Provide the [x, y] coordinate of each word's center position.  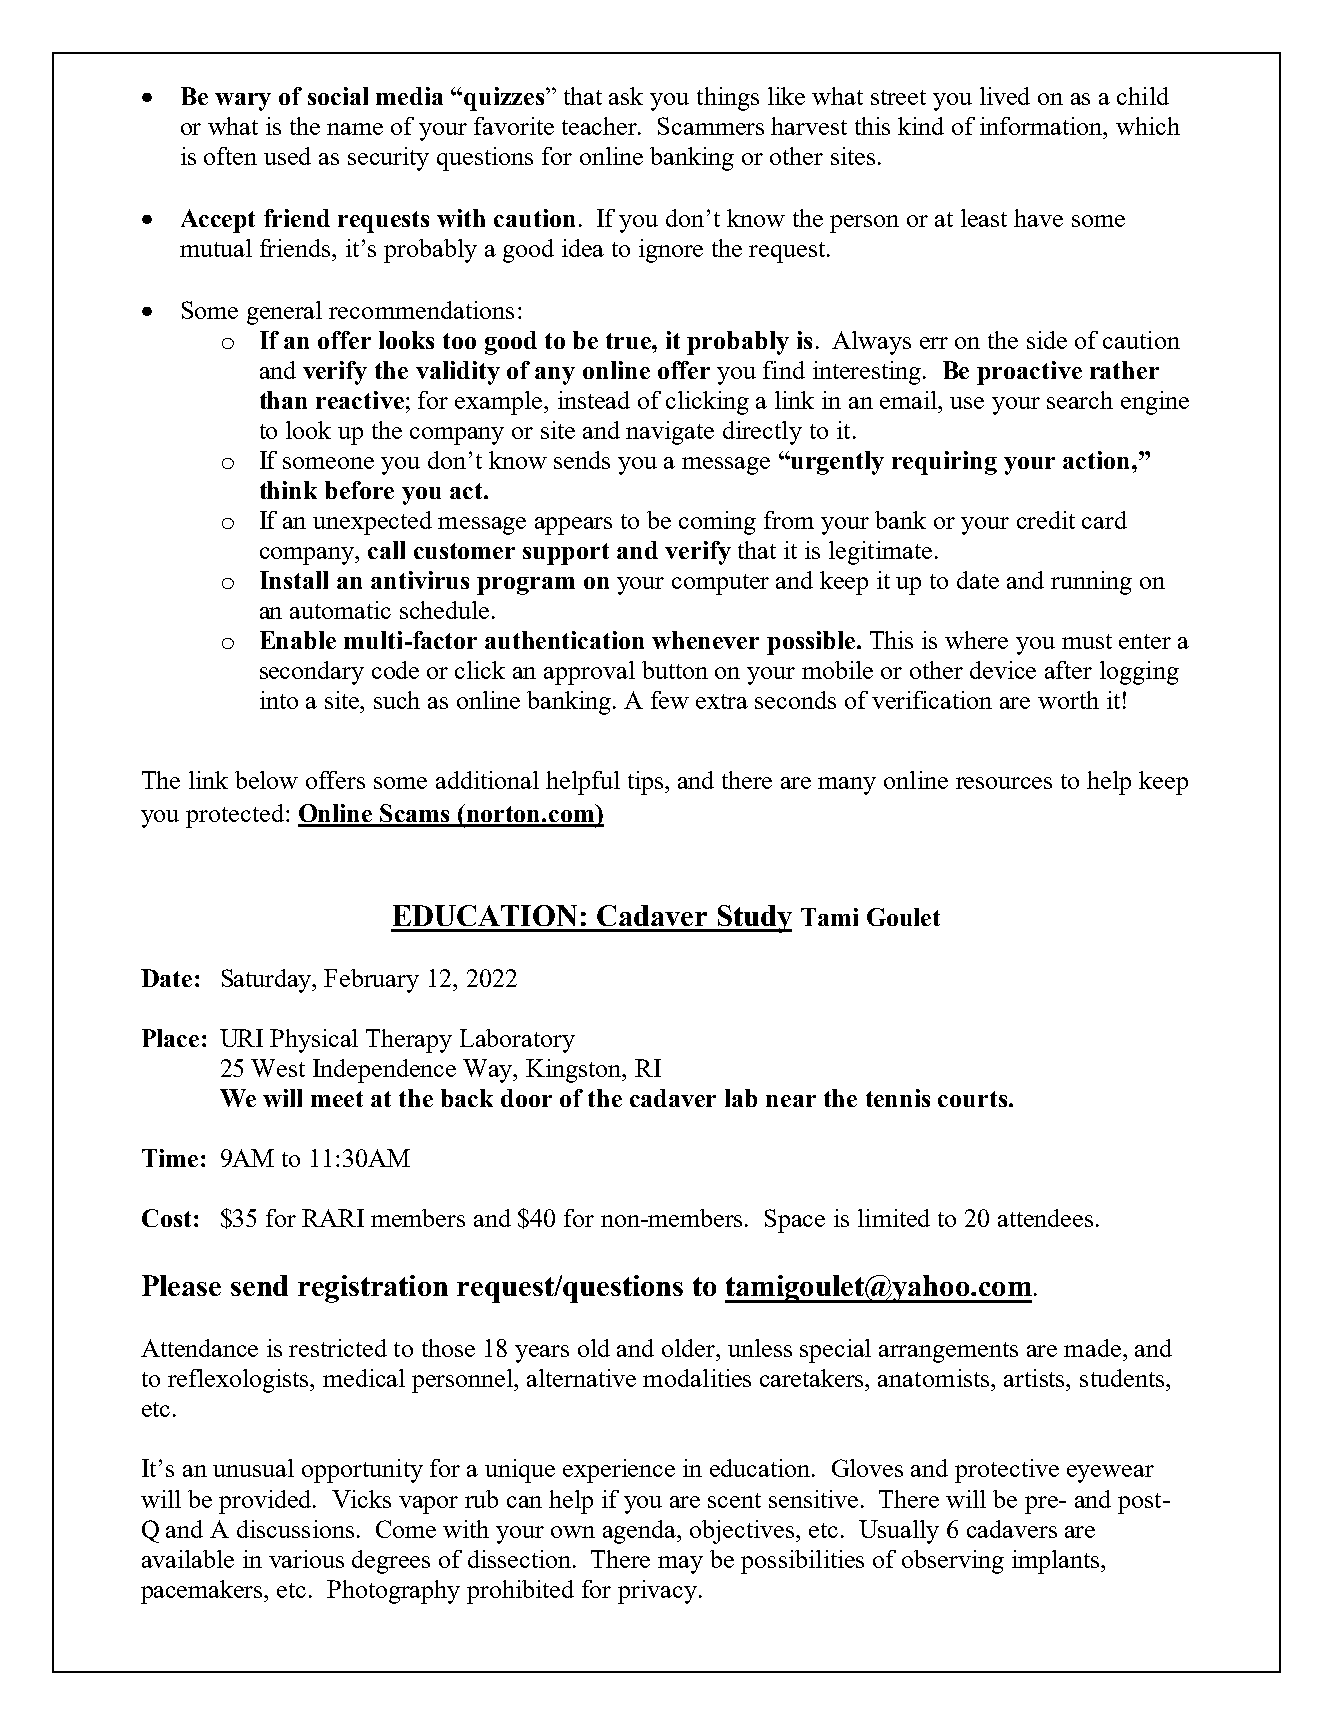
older [690, 1348]
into [279, 700]
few [670, 700]
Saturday [268, 981]
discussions [295, 1529]
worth [1068, 700]
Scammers [711, 126]
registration [373, 1289]
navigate [670, 433]
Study [753, 919]
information [1043, 126]
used [287, 156]
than [283, 400]
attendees [1045, 1218]
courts [972, 1099]
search [1080, 400]
